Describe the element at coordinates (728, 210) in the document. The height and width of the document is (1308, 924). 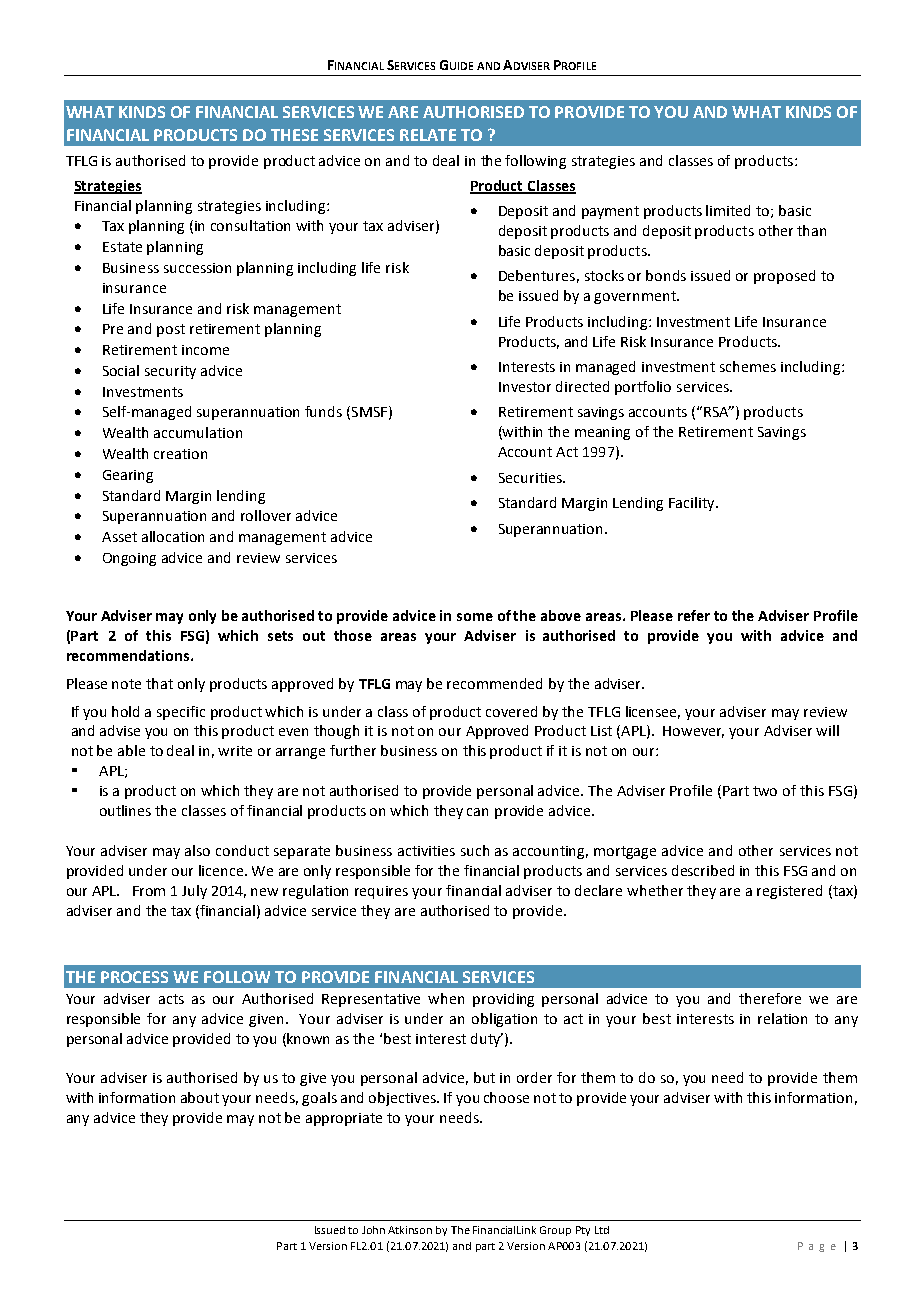
I see `limited` at that location.
